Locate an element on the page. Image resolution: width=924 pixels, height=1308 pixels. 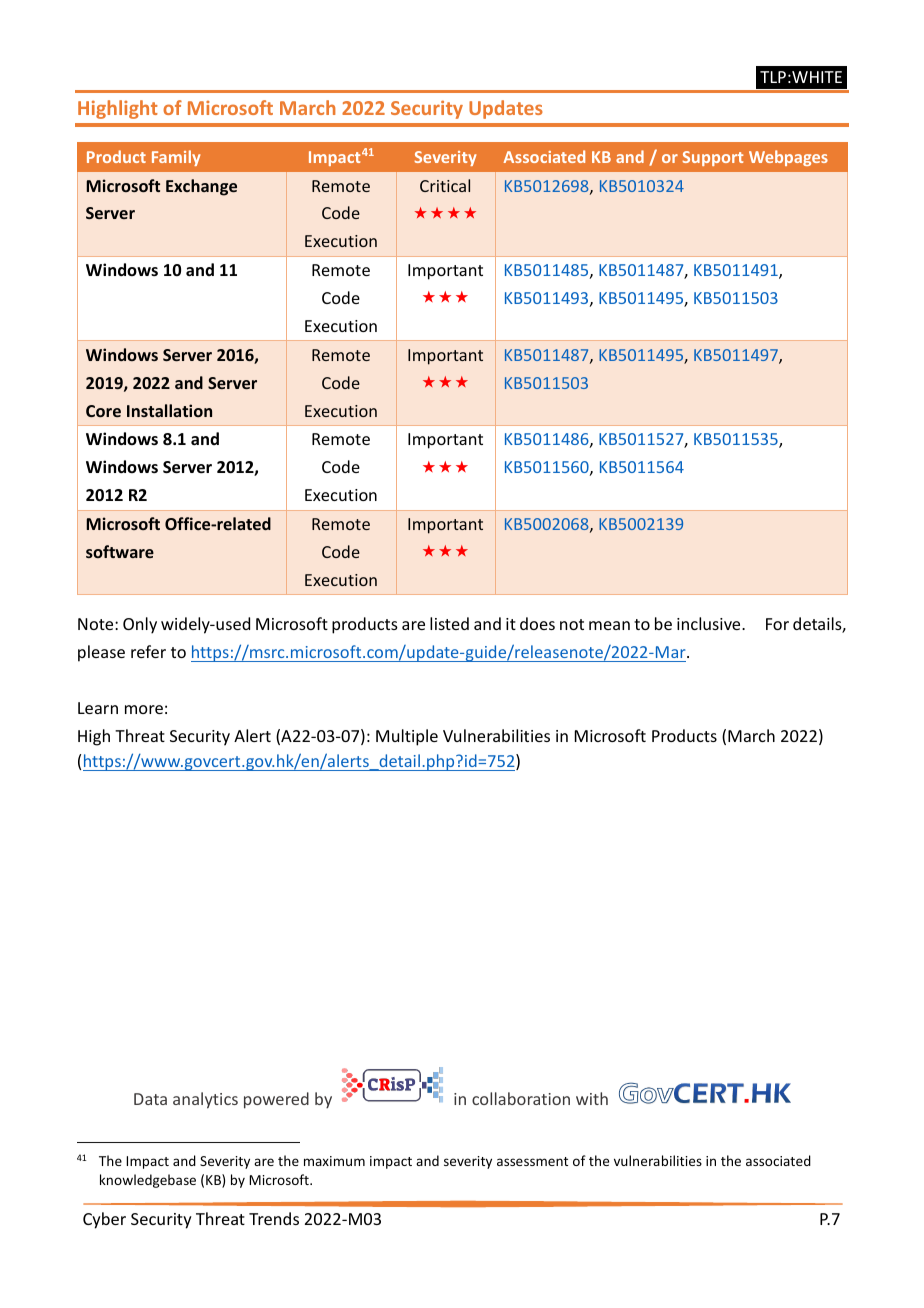
assessment is located at coordinates (532, 1161).
